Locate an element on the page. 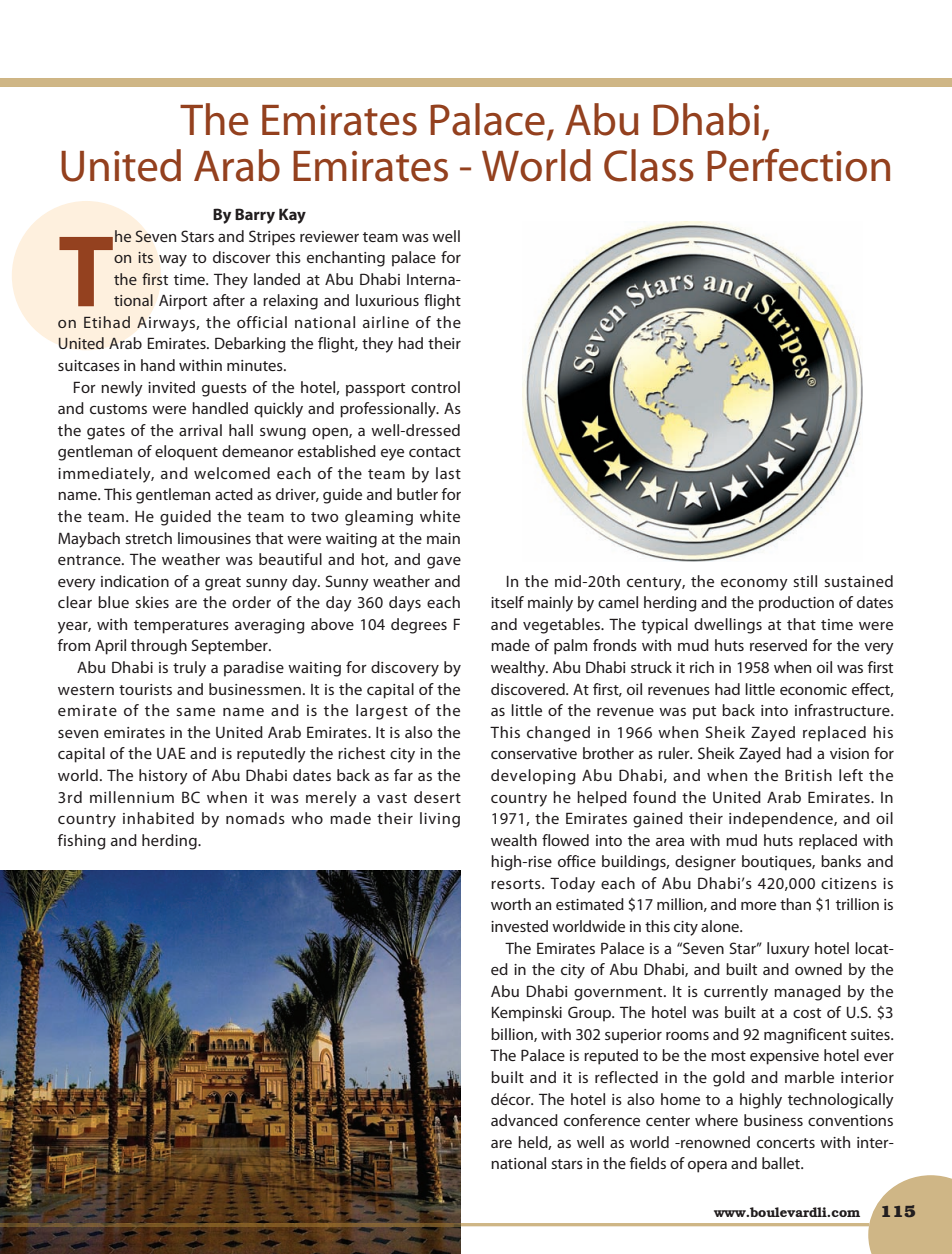  Barry is located at coordinates (255, 216).
